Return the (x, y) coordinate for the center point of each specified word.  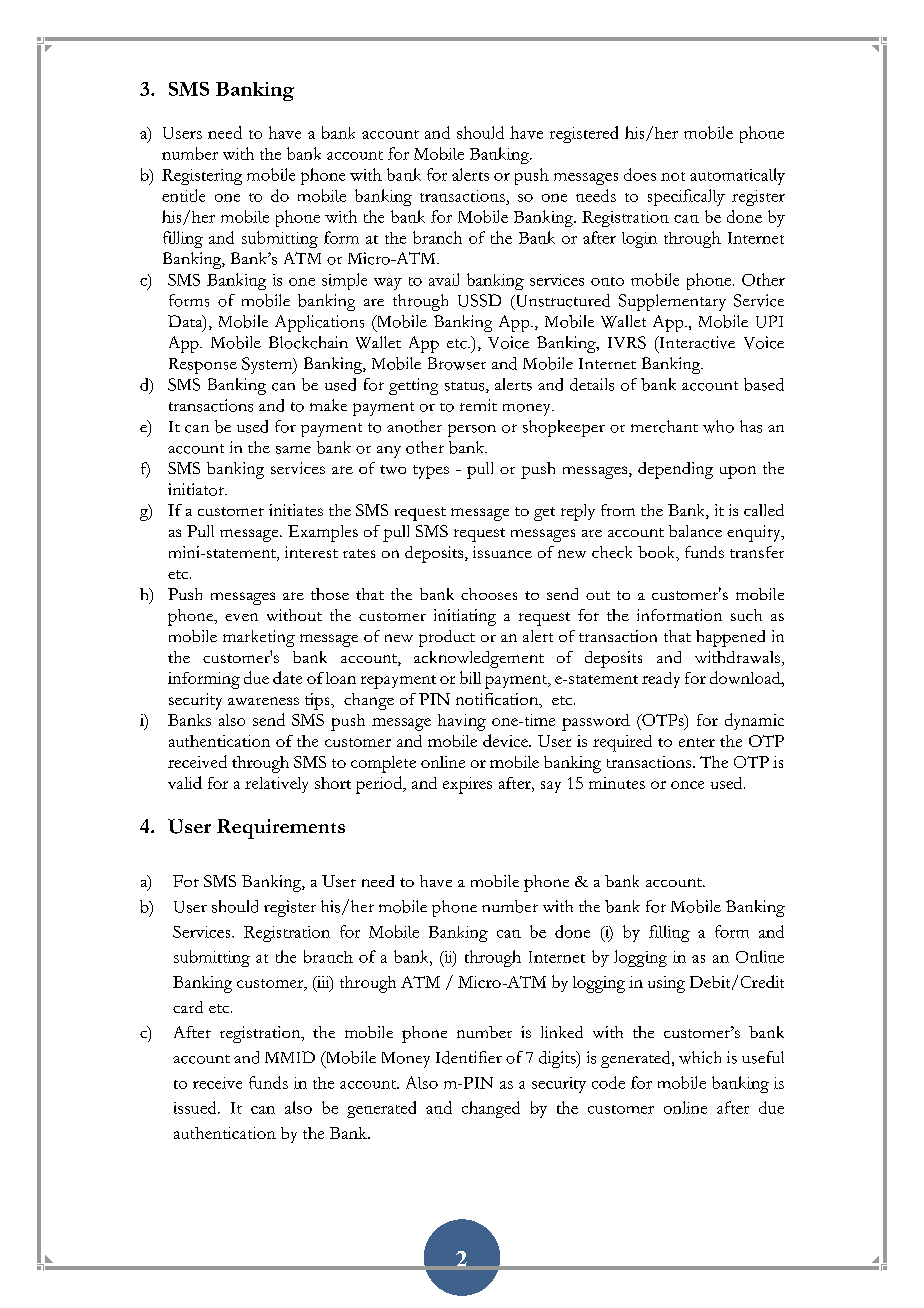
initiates (296, 510)
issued (196, 1107)
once (687, 785)
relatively (276, 785)
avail (444, 279)
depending (675, 470)
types (431, 472)
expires (467, 785)
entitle (183, 195)
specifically (686, 197)
